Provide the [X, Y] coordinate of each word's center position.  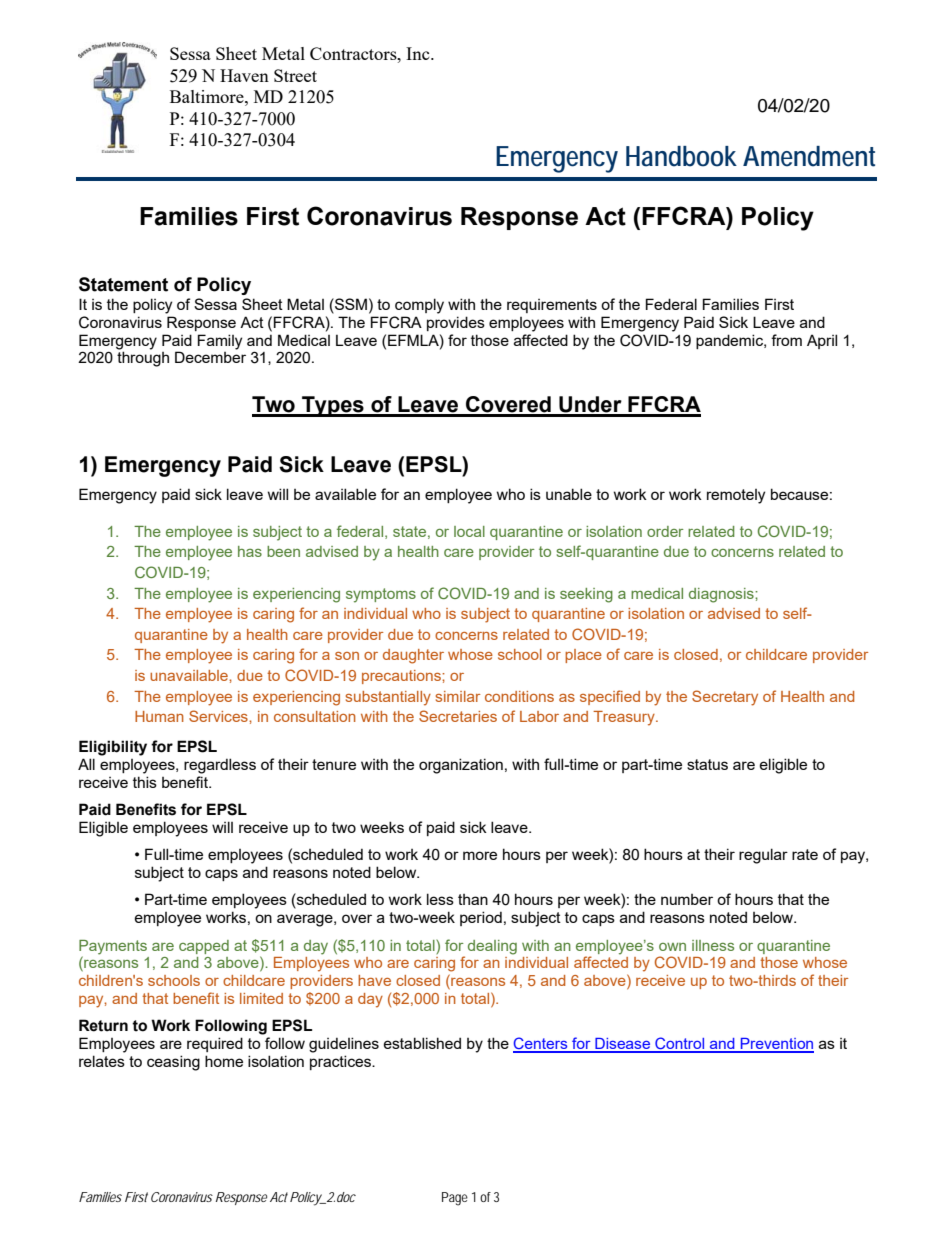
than [473, 899]
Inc [419, 53]
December [210, 357]
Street [295, 75]
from [786, 340]
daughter [413, 656]
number [687, 899]
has [250, 551]
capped [204, 947]
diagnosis [722, 595]
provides [456, 323]
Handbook [681, 156]
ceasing [173, 1063]
